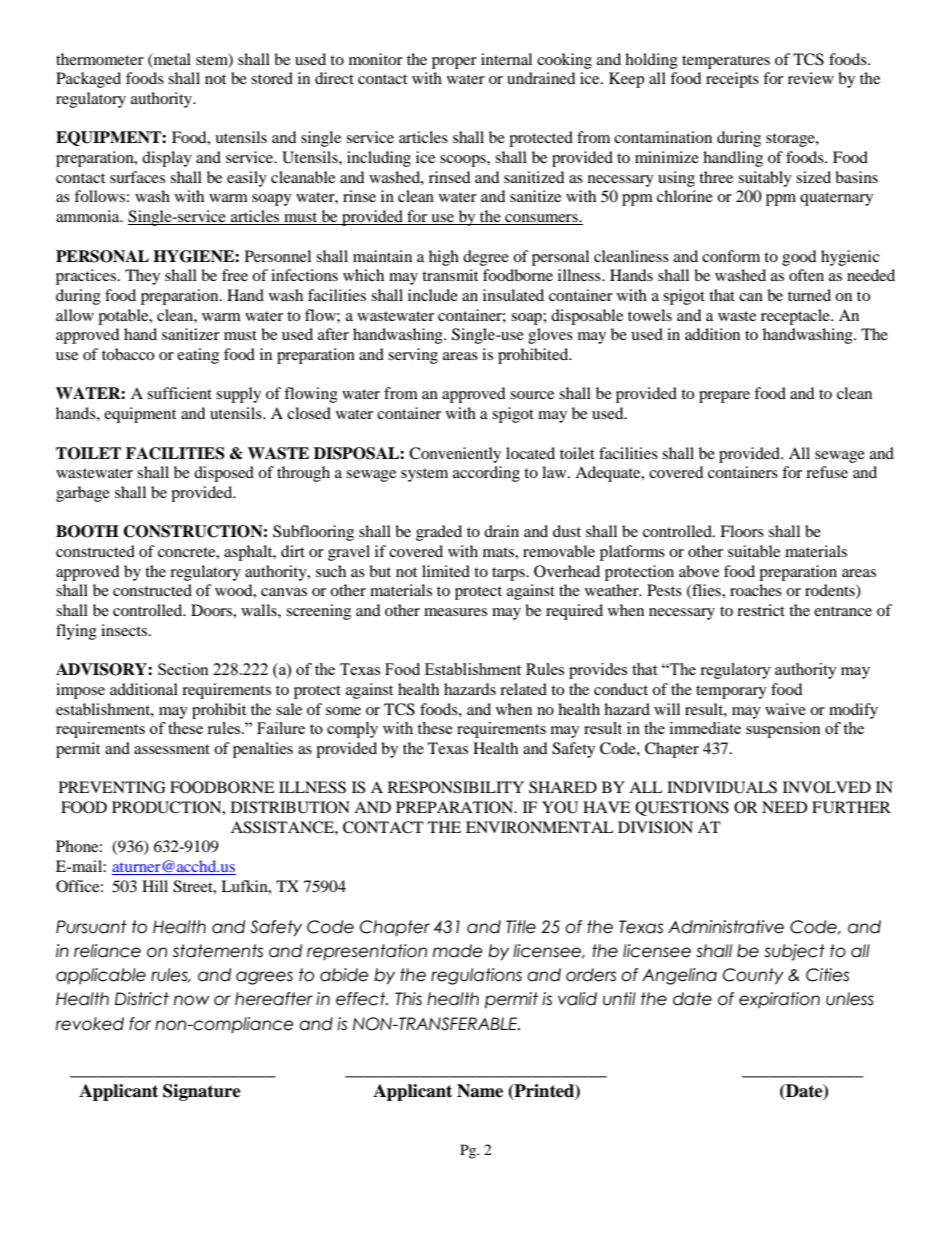 The height and width of the screenshot is (1233, 952). I want to click on proper, so click(454, 63).
